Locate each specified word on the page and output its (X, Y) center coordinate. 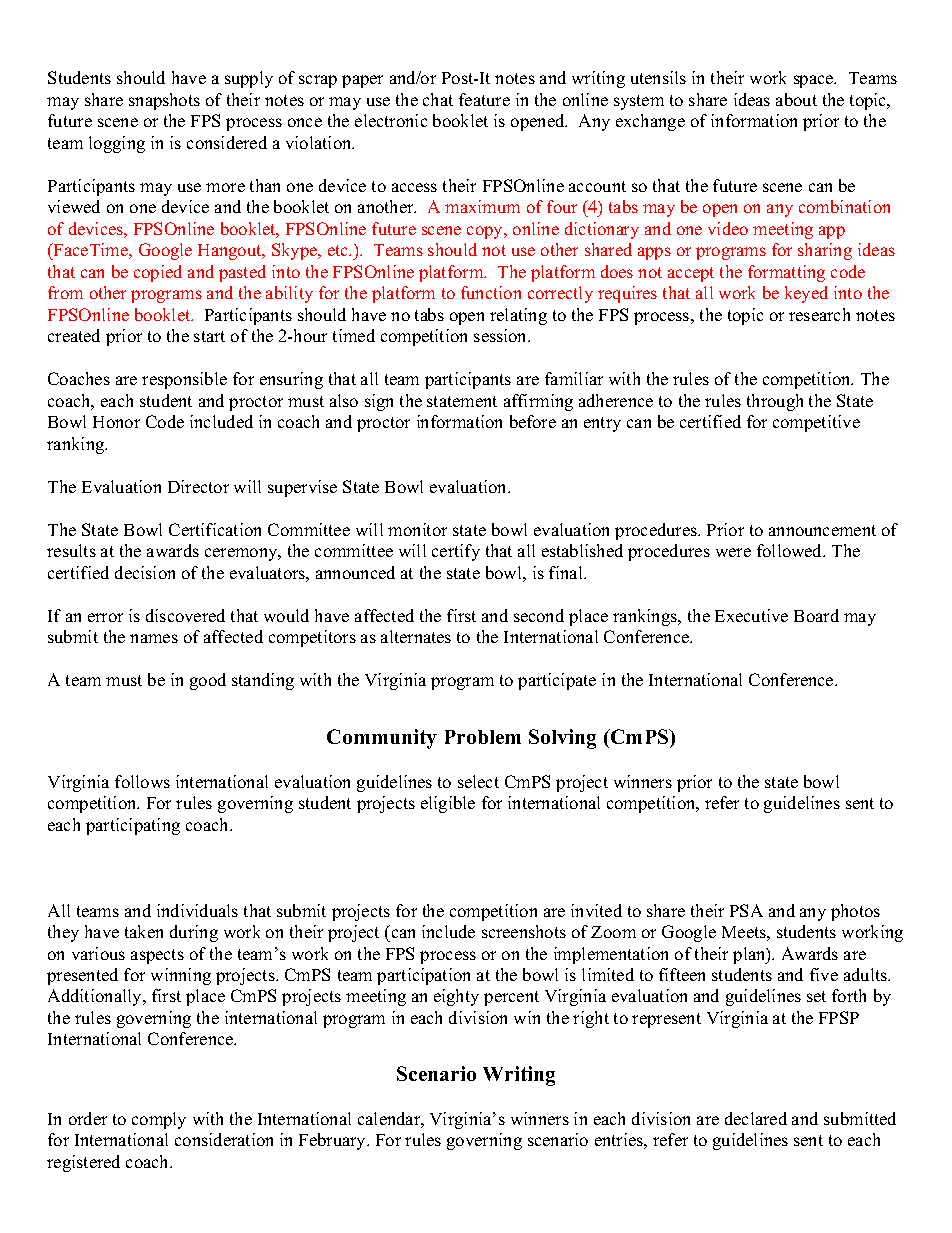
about (796, 99)
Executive (751, 615)
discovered (185, 615)
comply (159, 1120)
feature (484, 99)
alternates (416, 636)
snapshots (164, 101)
